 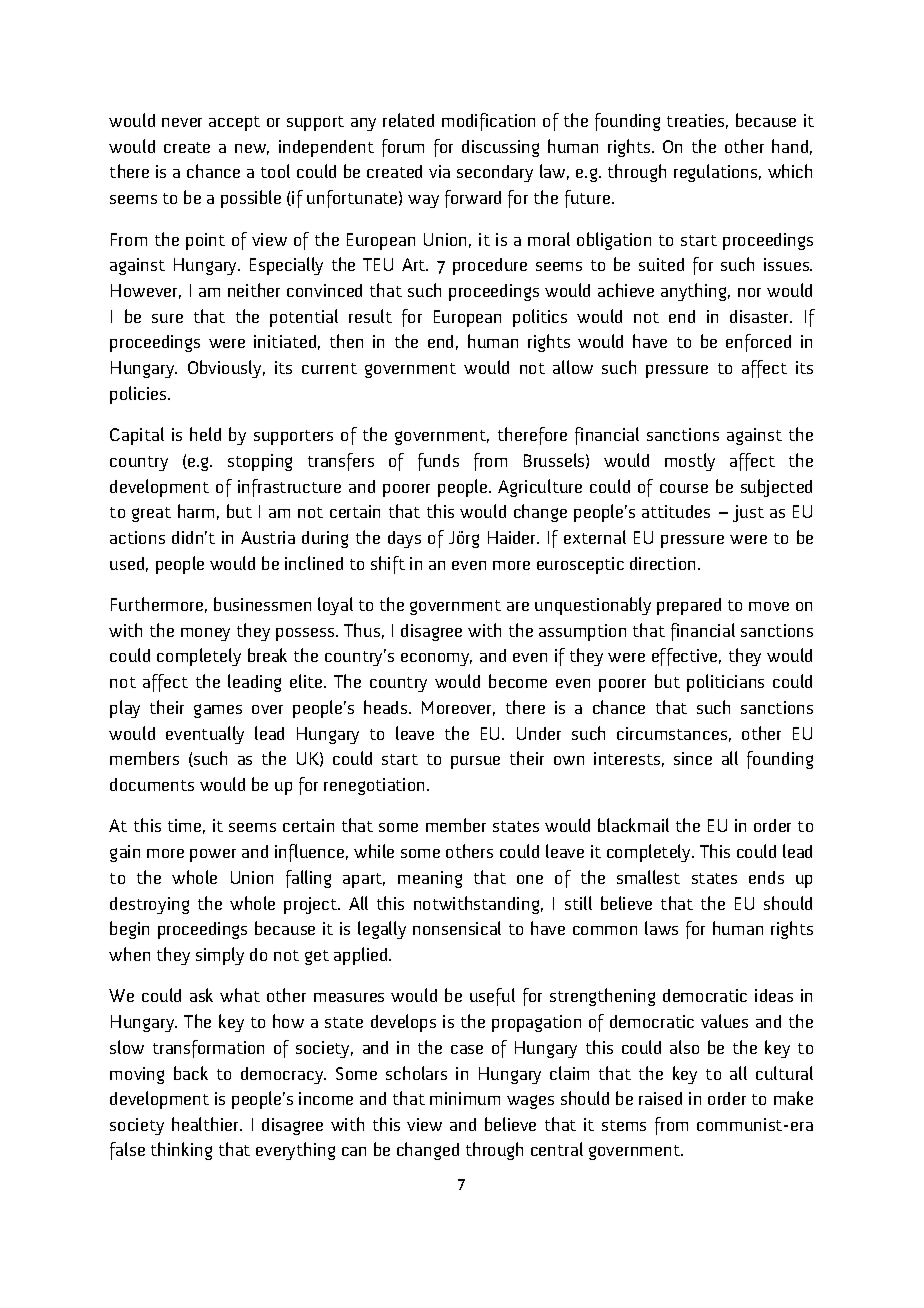 I want to click on which, so click(x=790, y=171).
